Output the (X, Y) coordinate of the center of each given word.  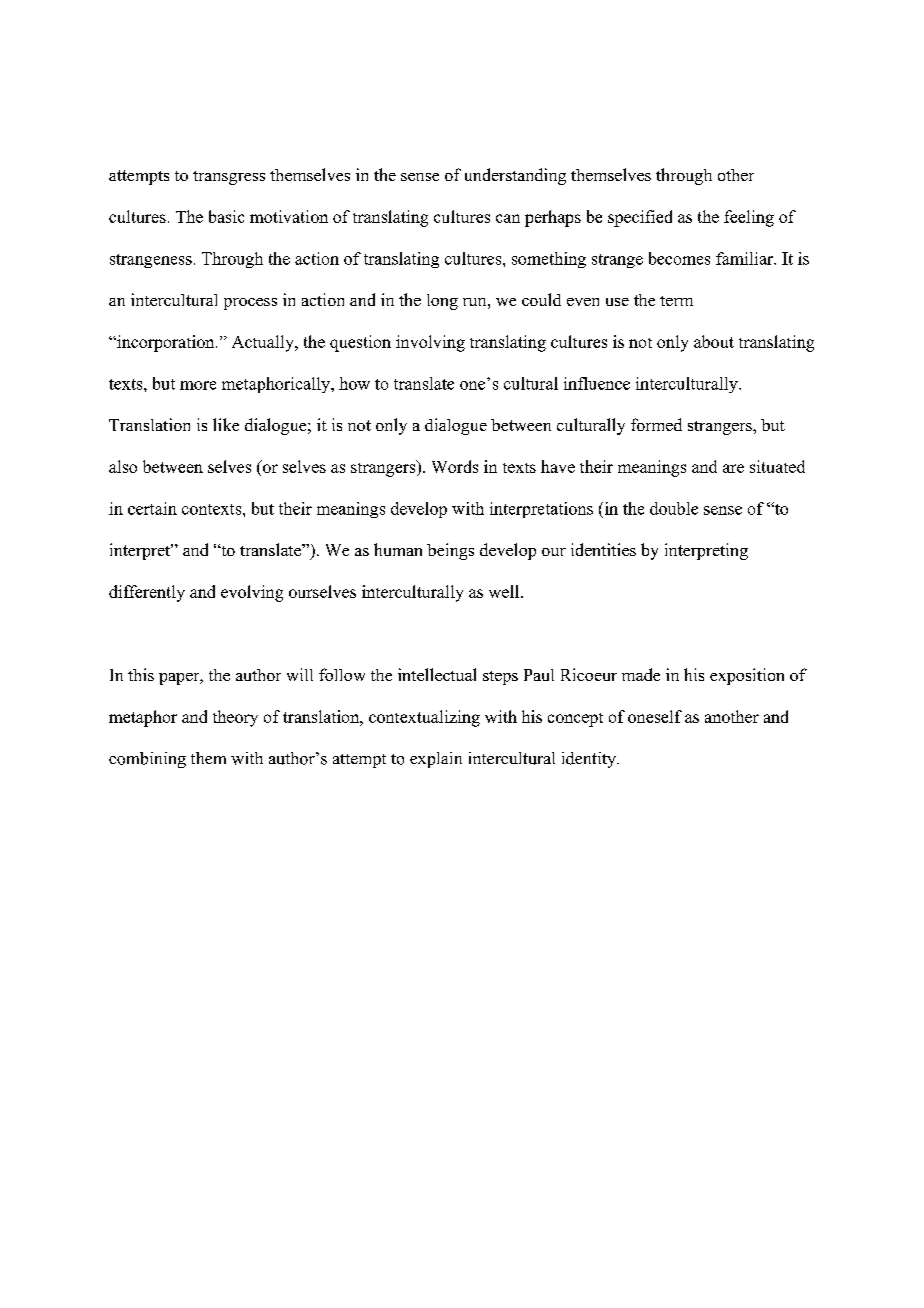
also (123, 466)
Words (455, 466)
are (733, 468)
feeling (749, 218)
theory (235, 718)
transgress (229, 178)
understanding (515, 176)
